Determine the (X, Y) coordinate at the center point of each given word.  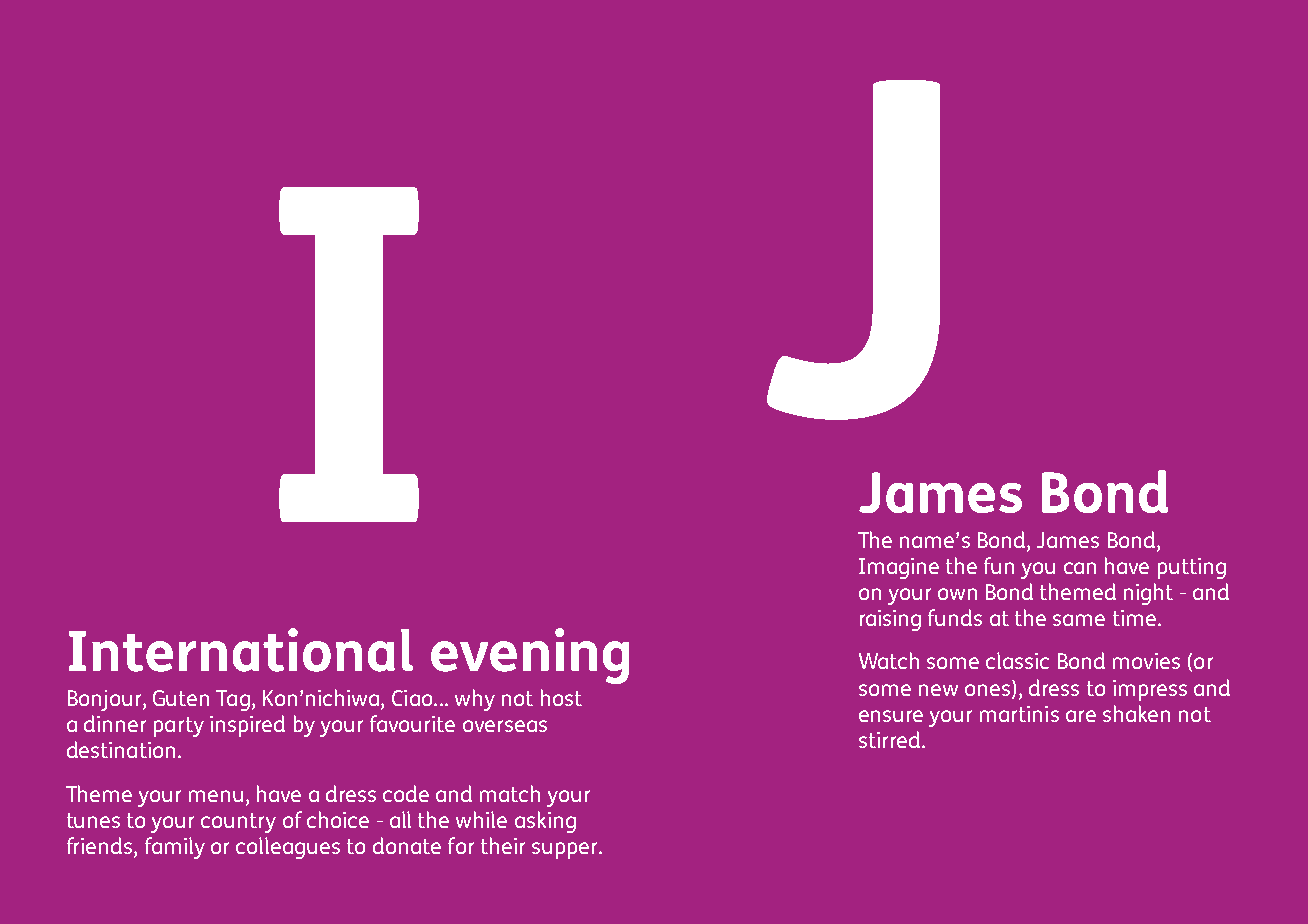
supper (566, 850)
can (1080, 568)
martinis (1019, 714)
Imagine (899, 568)
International (241, 650)
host (561, 697)
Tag (233, 700)
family (175, 848)
